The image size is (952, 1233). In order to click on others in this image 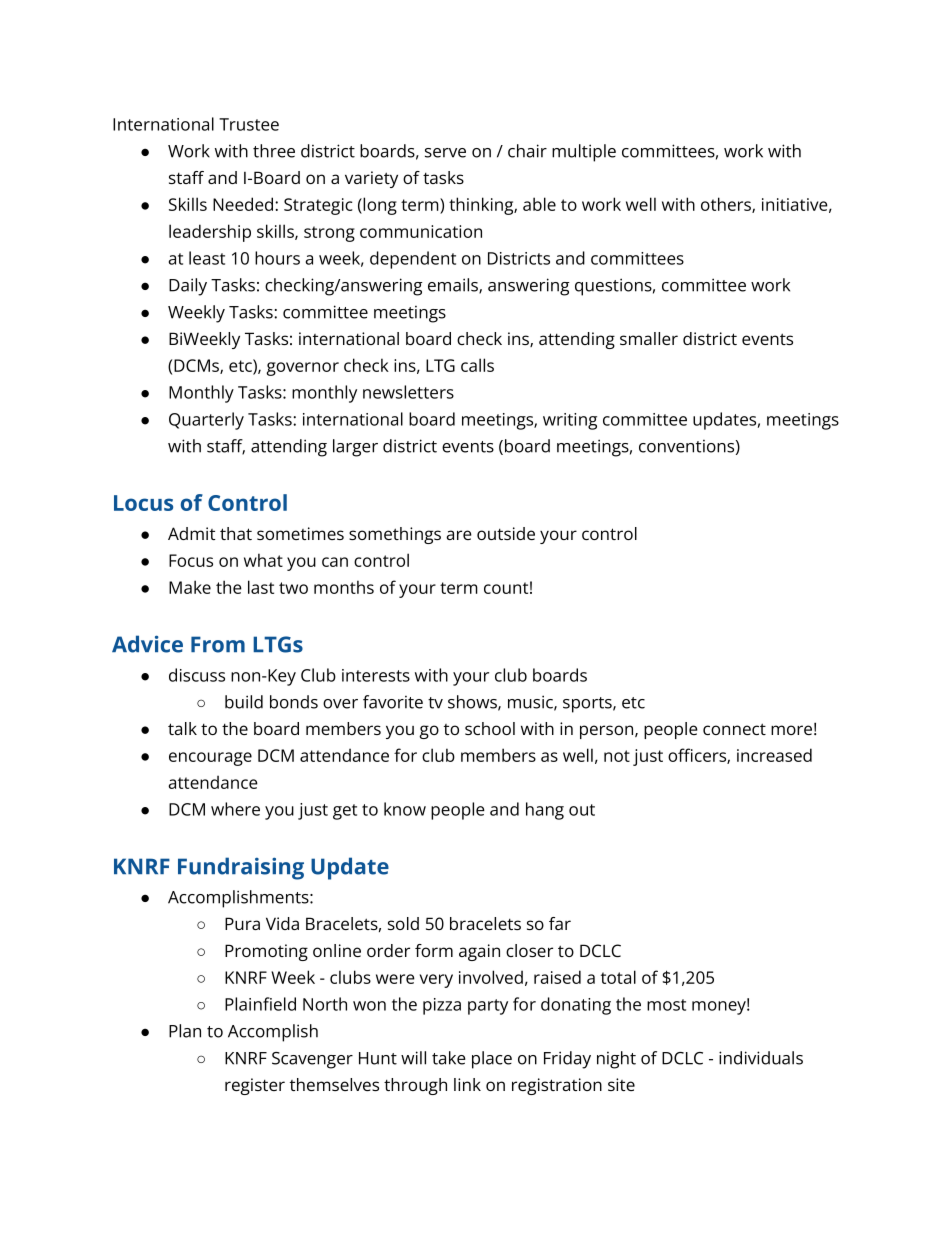, I will do `click(727, 205)`.
